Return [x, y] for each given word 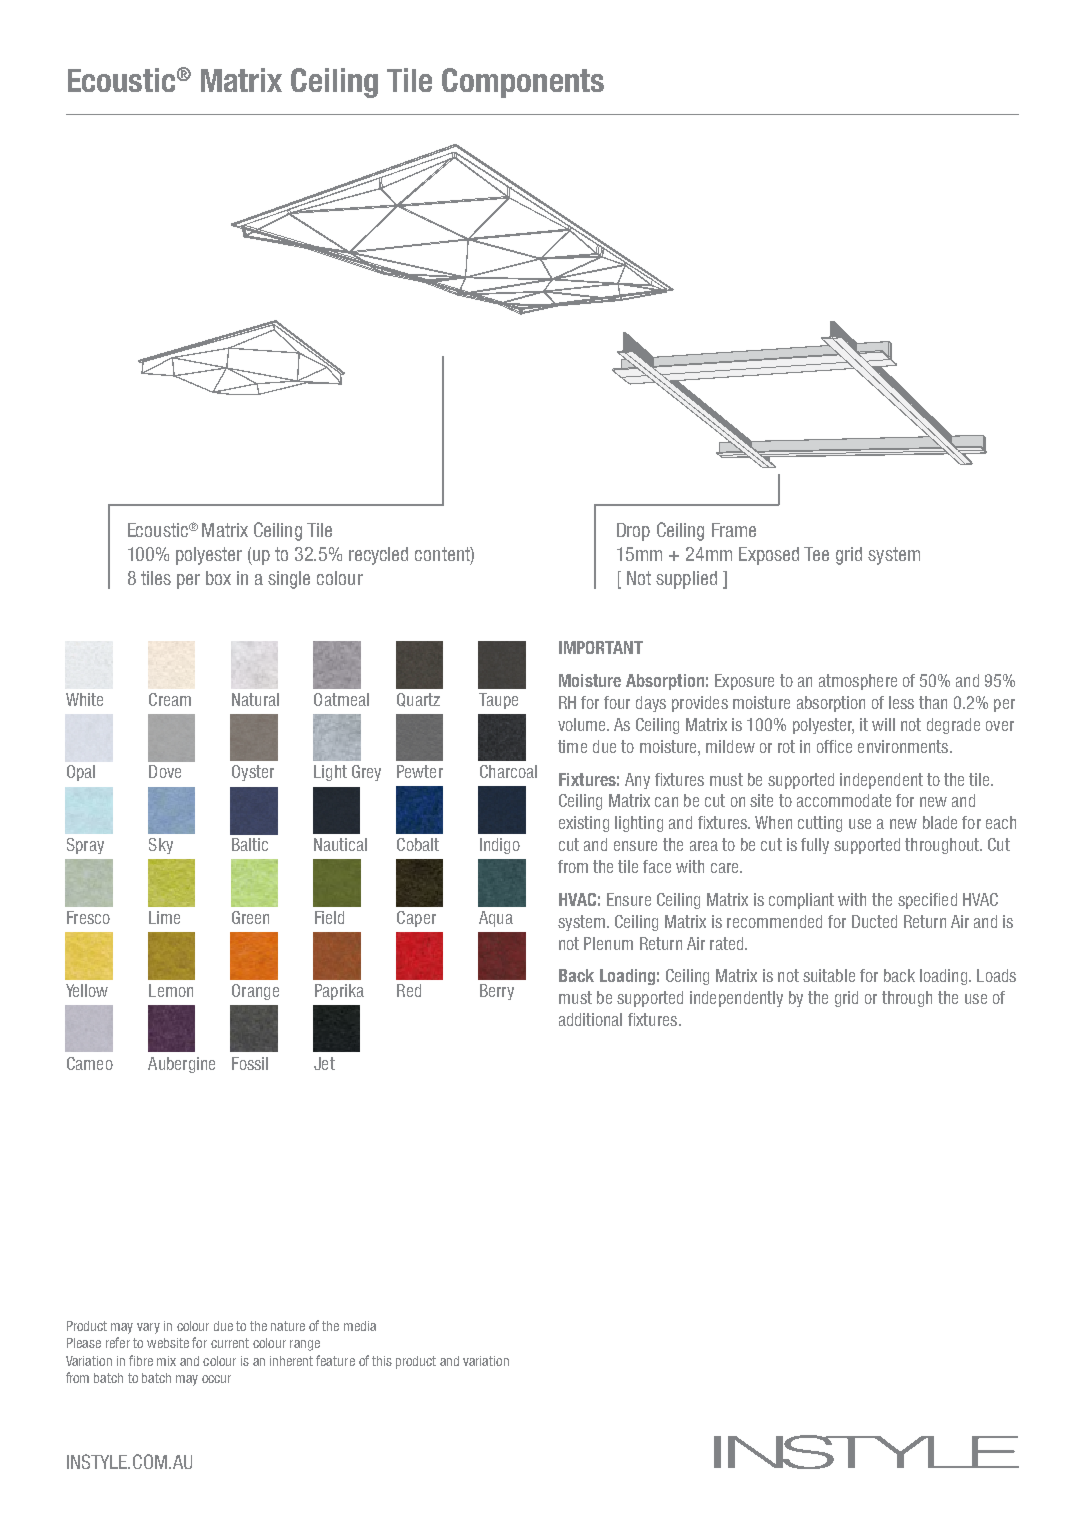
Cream [170, 699]
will [883, 724]
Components [523, 83]
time [572, 746]
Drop [633, 532]
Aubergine [181, 1065]
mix [166, 1361]
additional [590, 1019]
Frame [734, 530]
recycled [378, 556]
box [218, 578]
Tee [816, 554]
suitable [829, 975]
